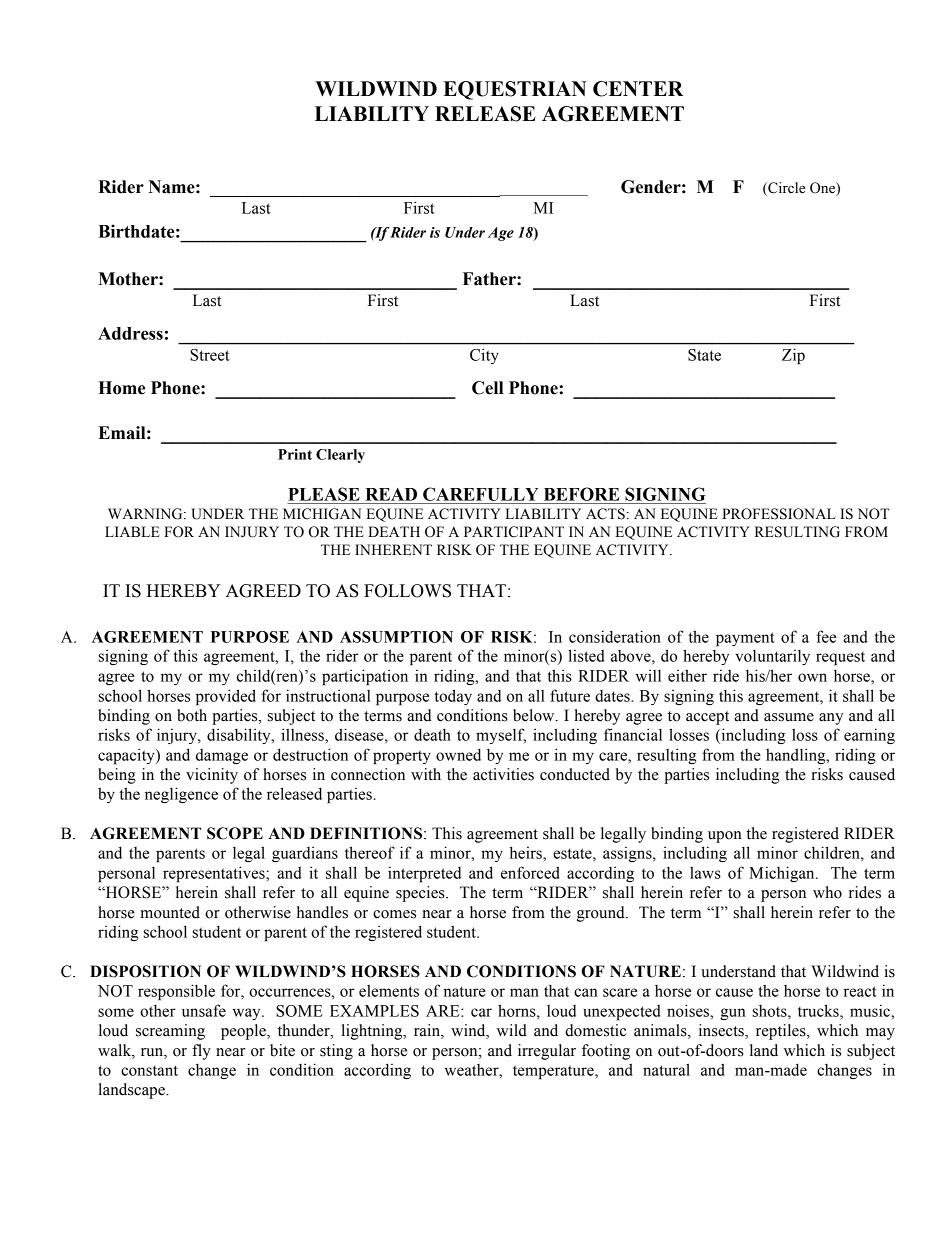 This document has width=952, height=1233. Describe the element at coordinates (514, 90) in the document. I see `EQUESTRIAN` at that location.
